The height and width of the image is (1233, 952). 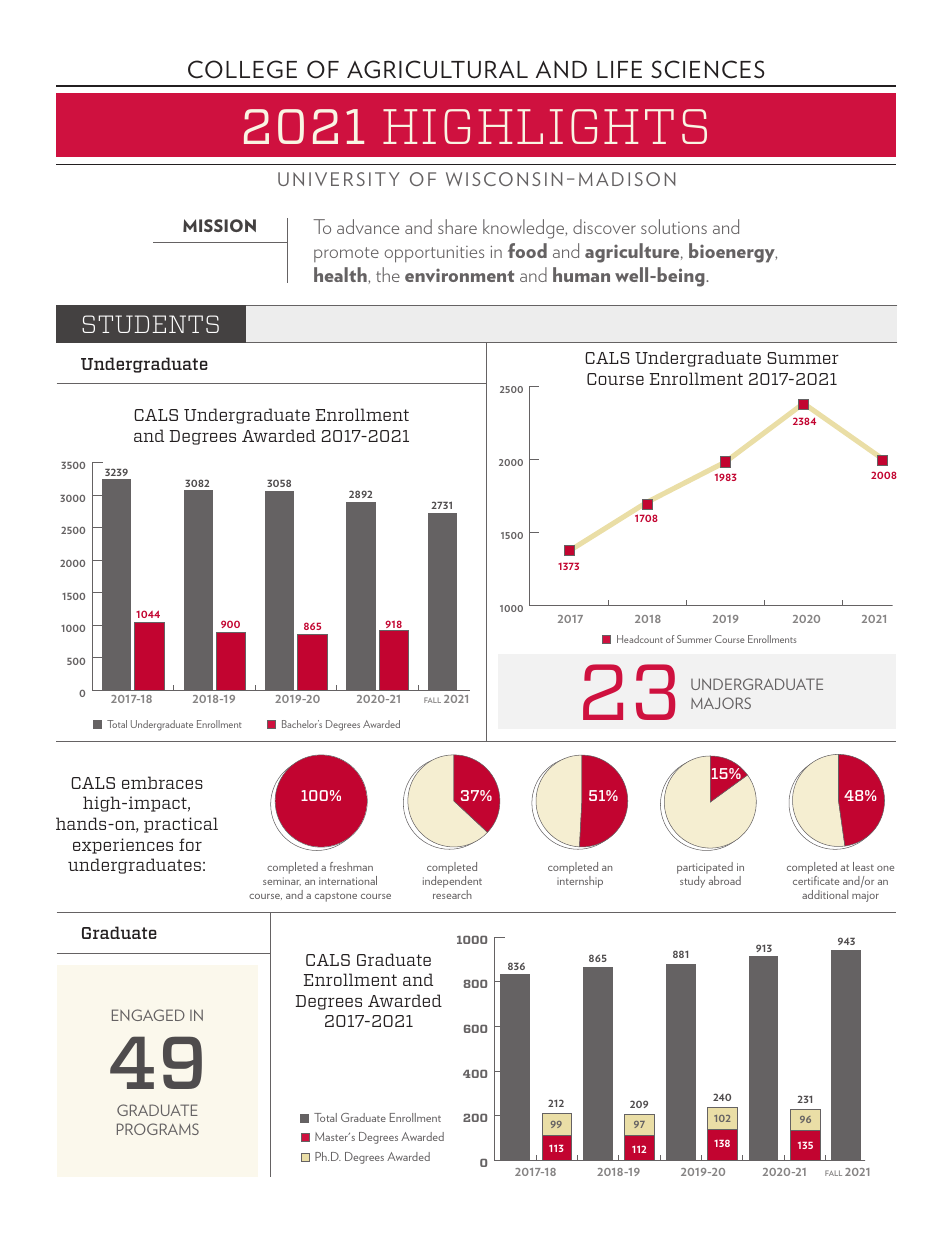 What do you see at coordinates (242, 69) in the image?
I see `COLLEGE` at bounding box center [242, 69].
